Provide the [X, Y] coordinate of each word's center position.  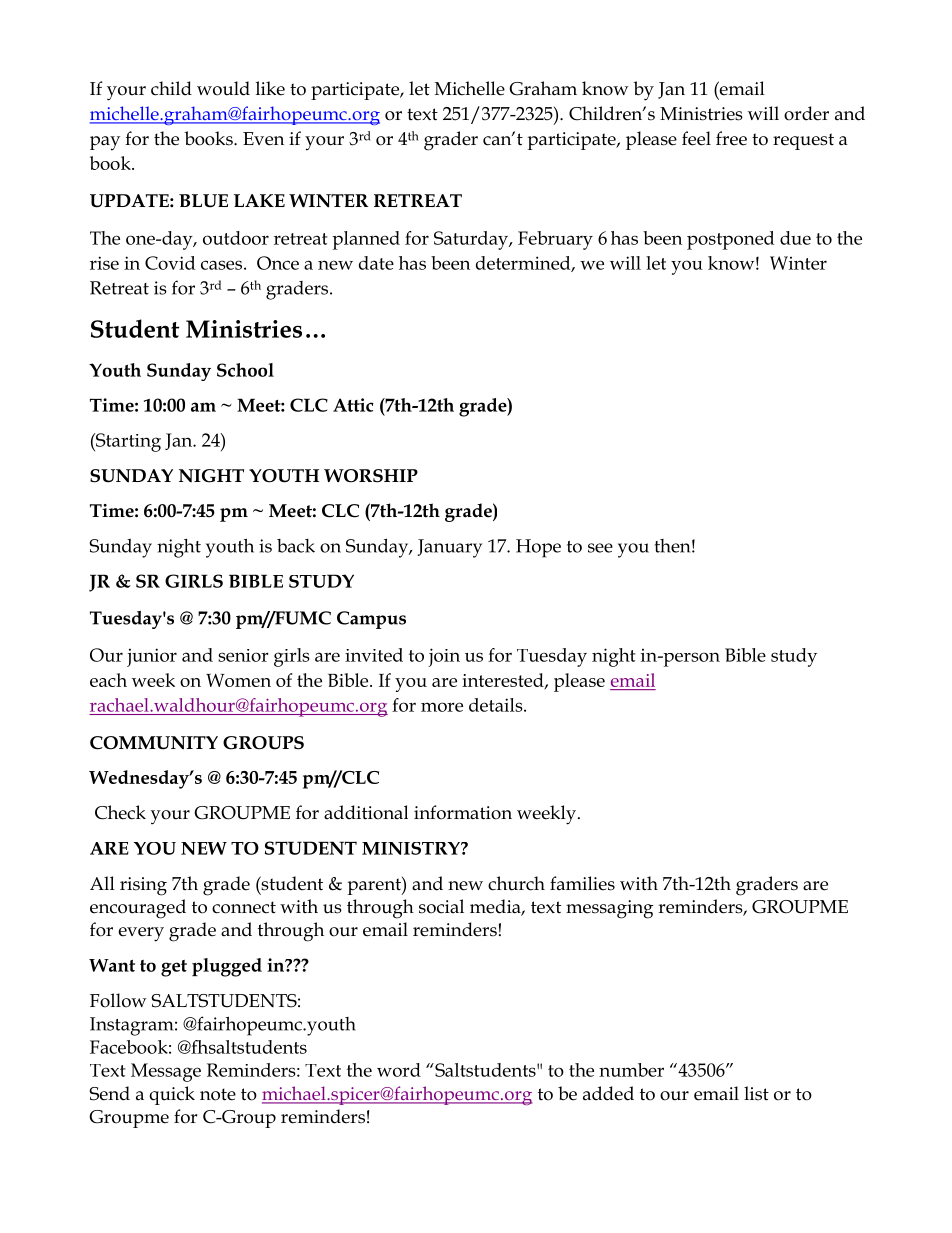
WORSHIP [371, 476]
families [582, 883]
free [731, 138]
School [245, 370]
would [223, 88]
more [442, 707]
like [270, 88]
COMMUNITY [154, 743]
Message [166, 1072]
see [600, 548]
